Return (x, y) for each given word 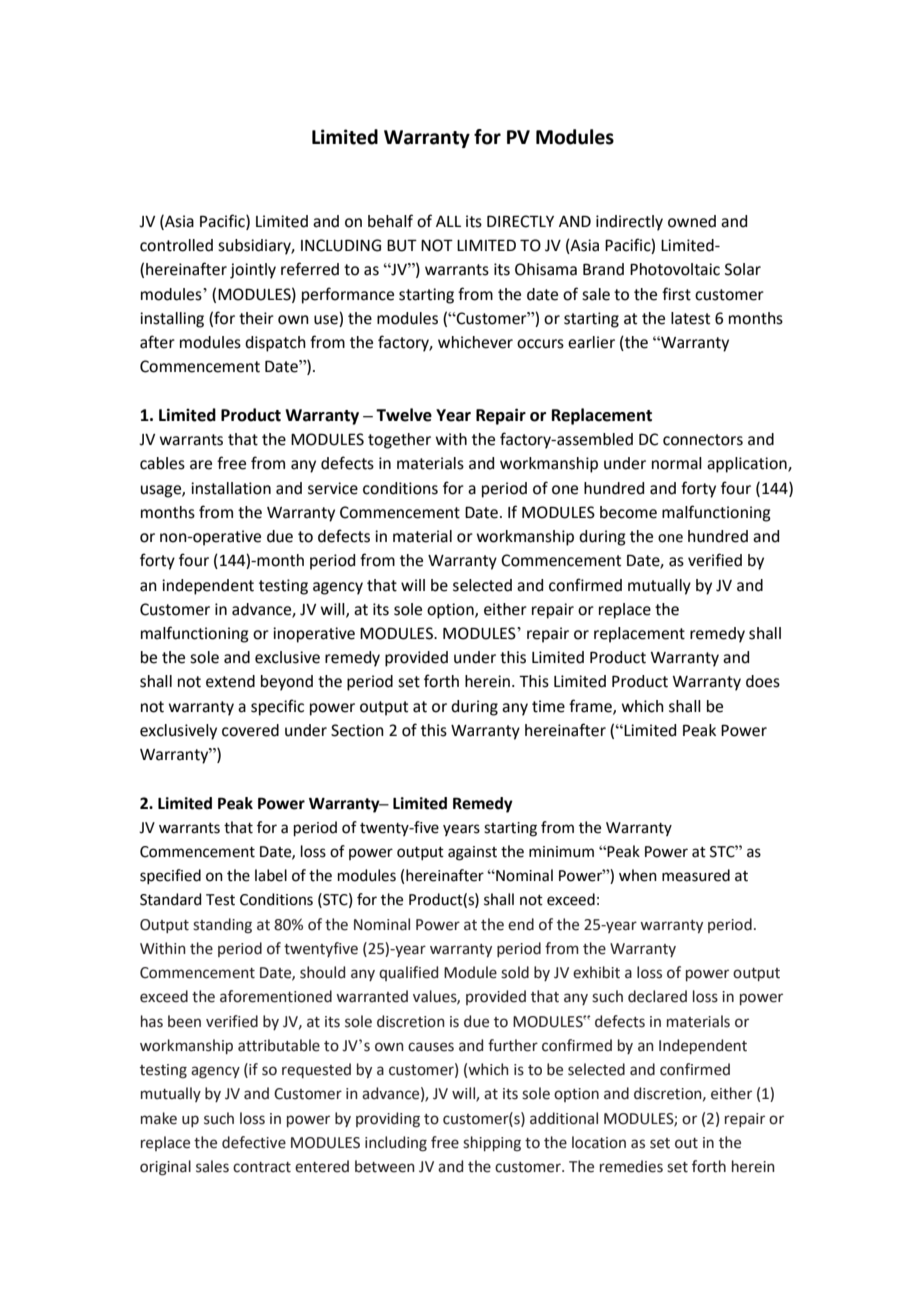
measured (696, 875)
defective (254, 1142)
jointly (253, 271)
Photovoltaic (675, 269)
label (271, 875)
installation (231, 488)
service (333, 488)
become (628, 512)
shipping (492, 1144)
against (472, 853)
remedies (631, 1166)
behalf (390, 221)
